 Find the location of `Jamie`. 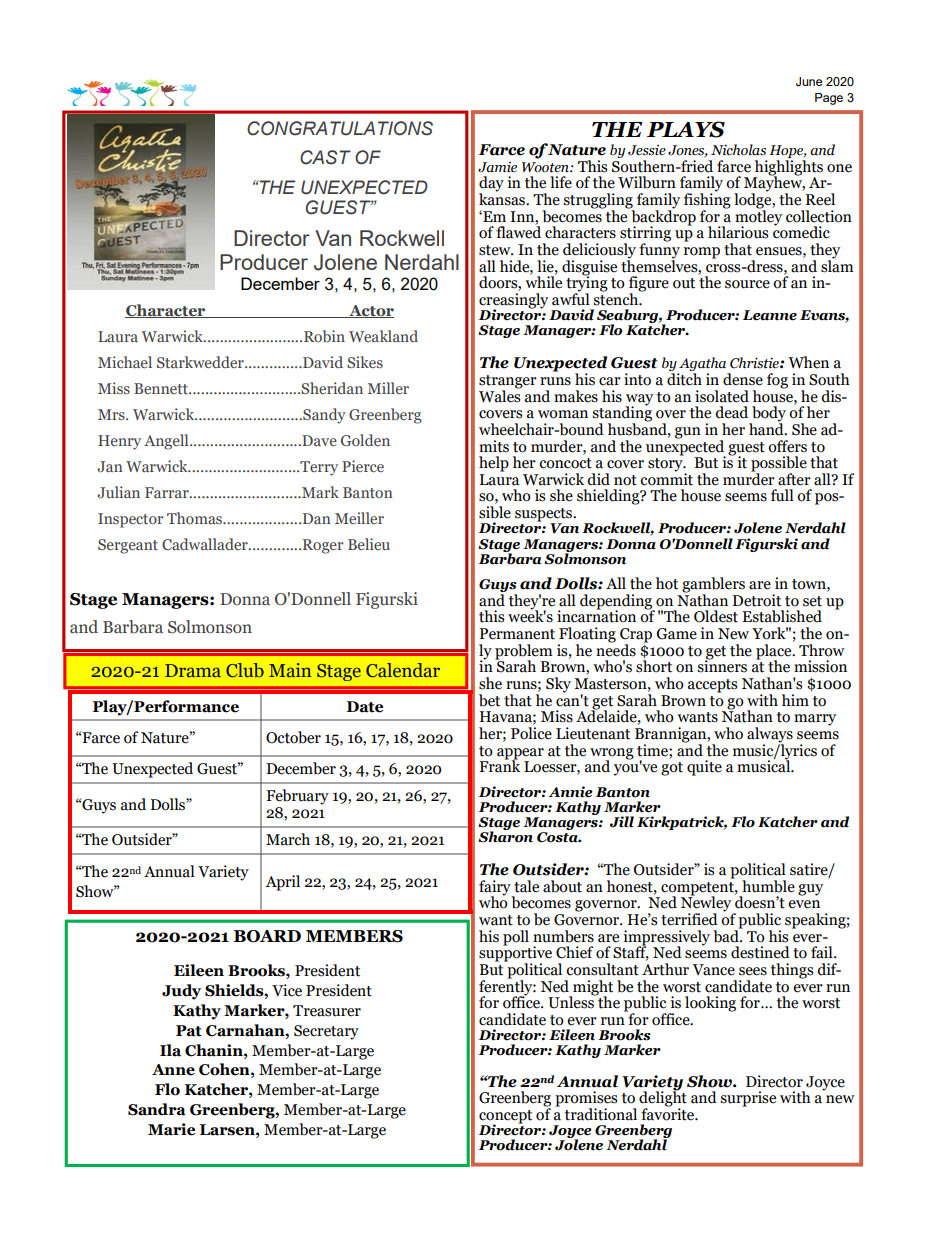

Jamie is located at coordinates (497, 167).
